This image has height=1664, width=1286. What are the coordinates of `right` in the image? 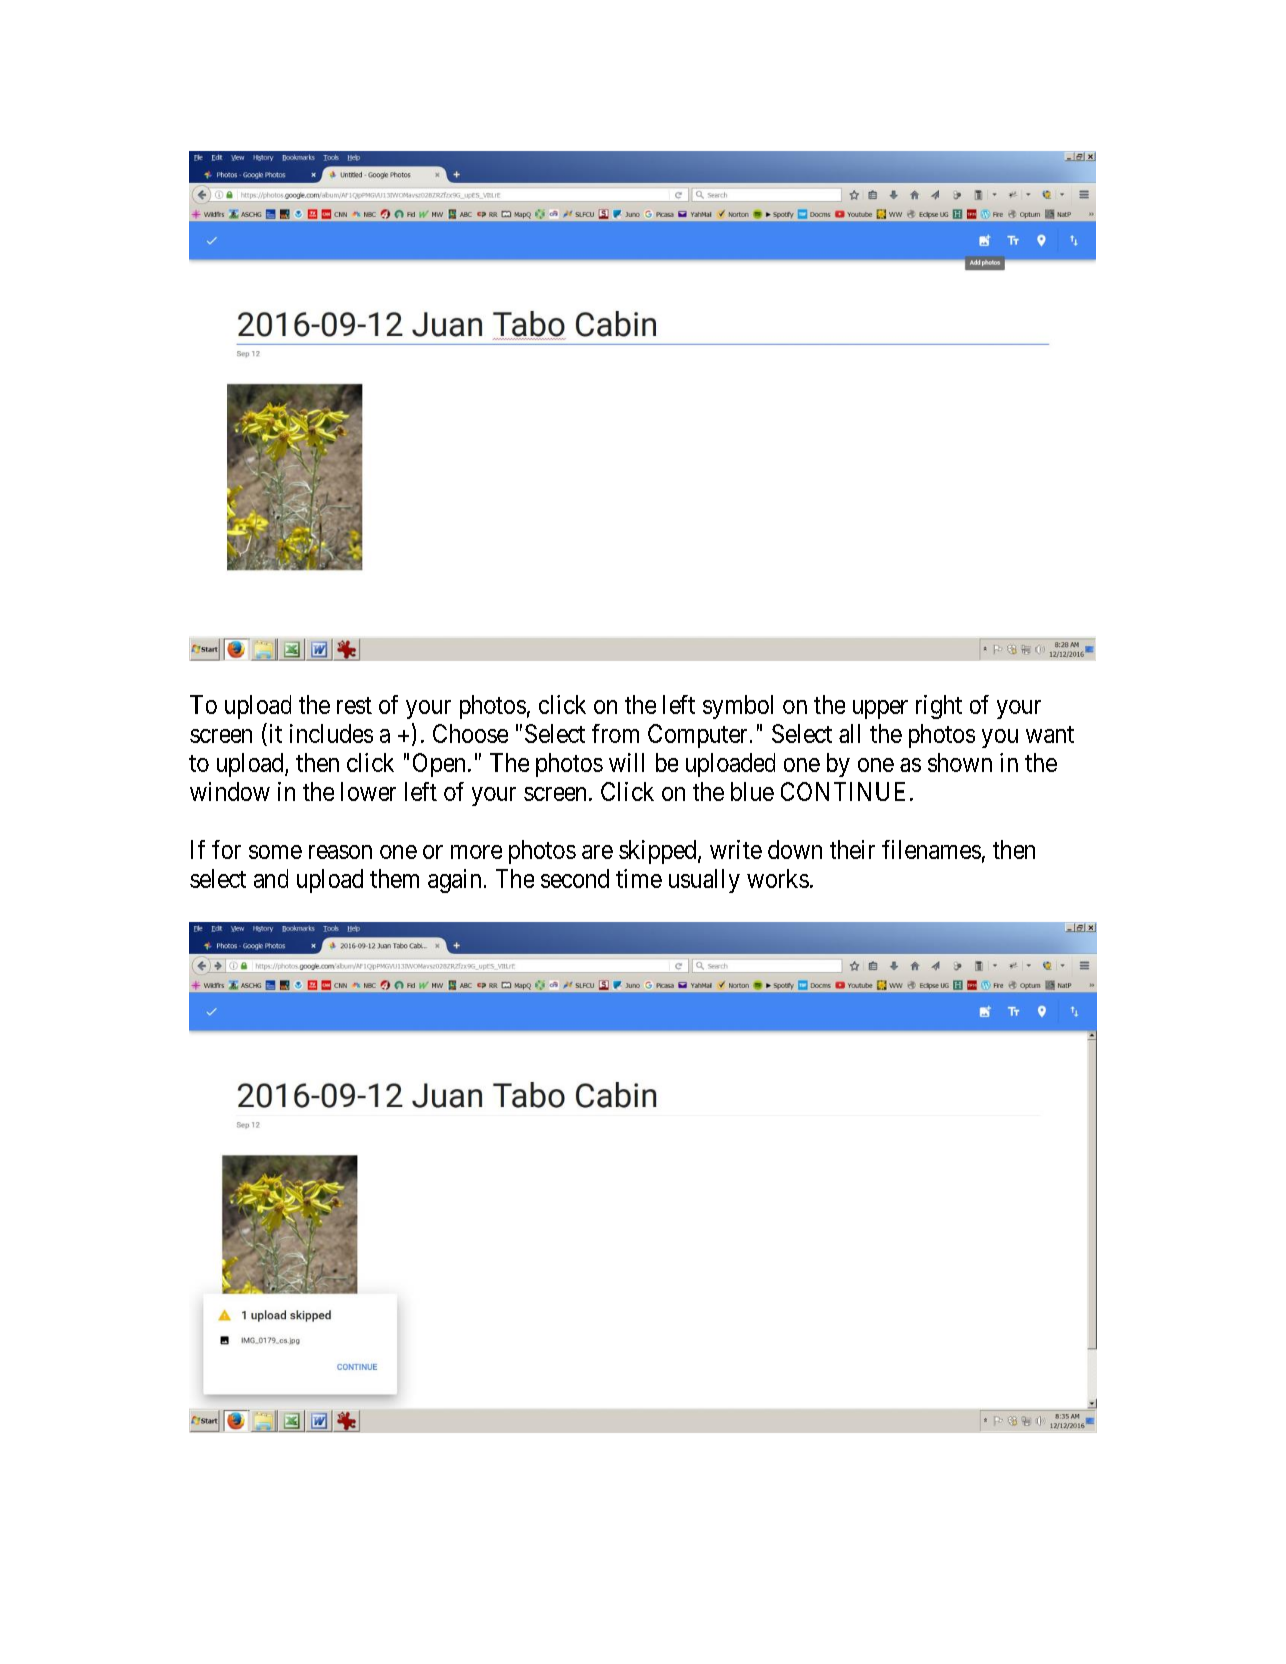 It's located at (939, 707).
